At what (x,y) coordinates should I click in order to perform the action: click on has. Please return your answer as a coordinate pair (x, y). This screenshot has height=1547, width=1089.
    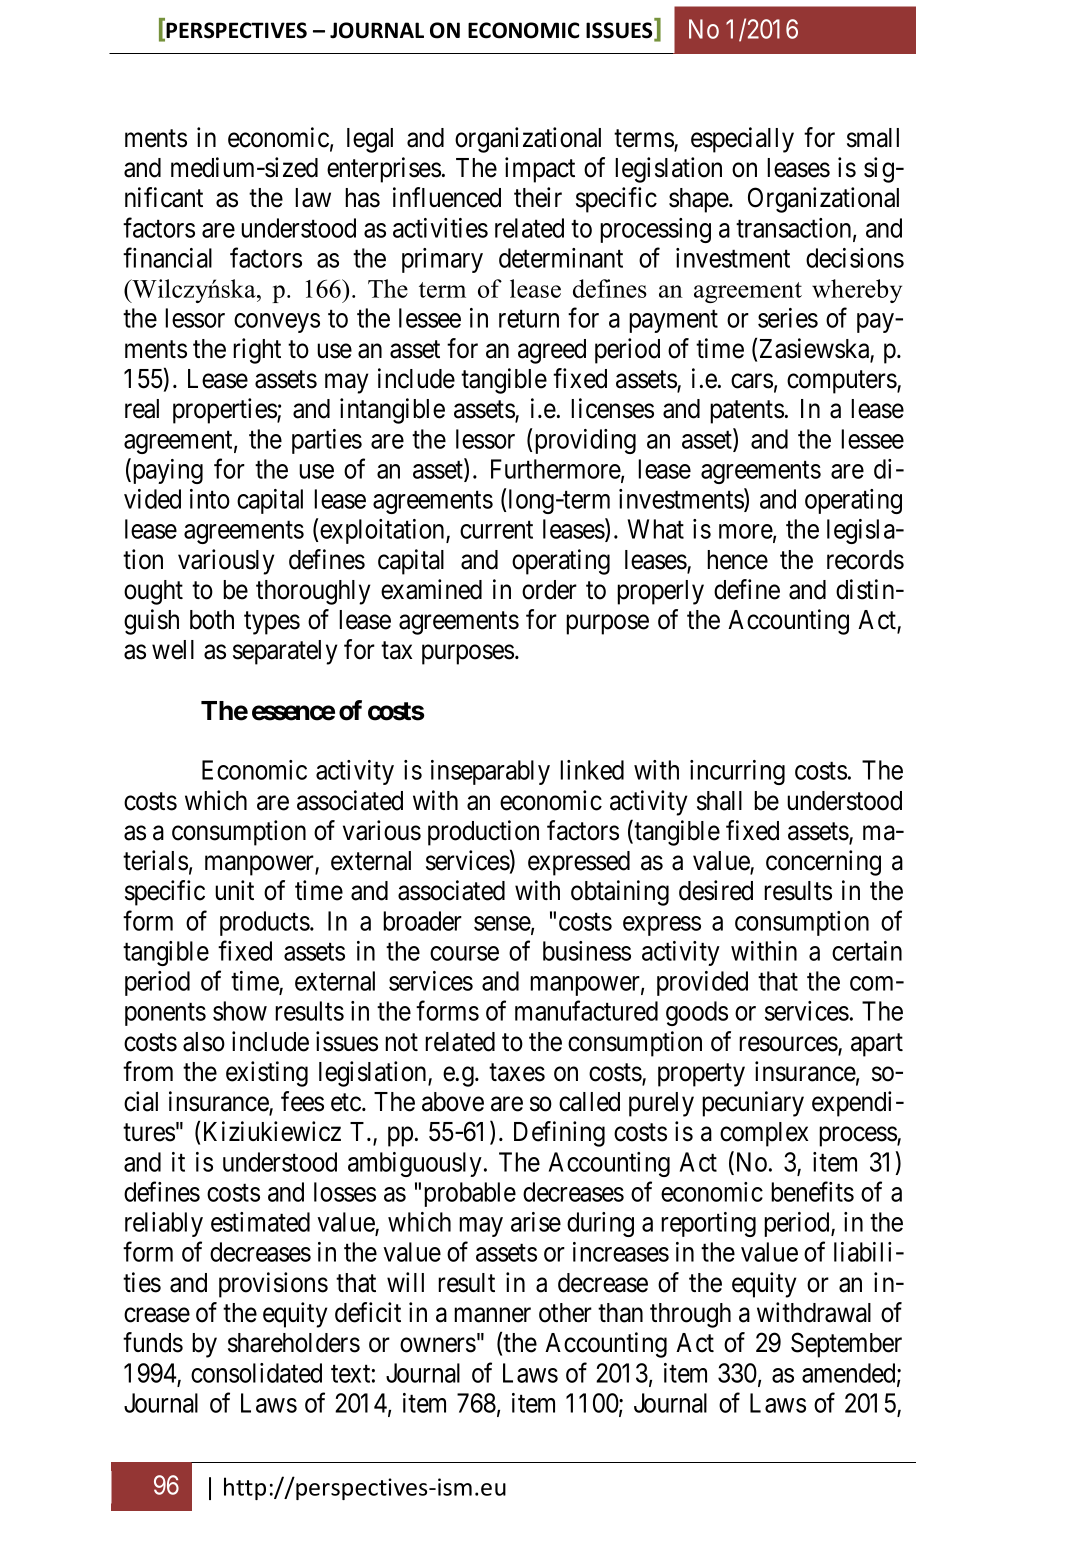
    Looking at the image, I should click on (362, 198).
